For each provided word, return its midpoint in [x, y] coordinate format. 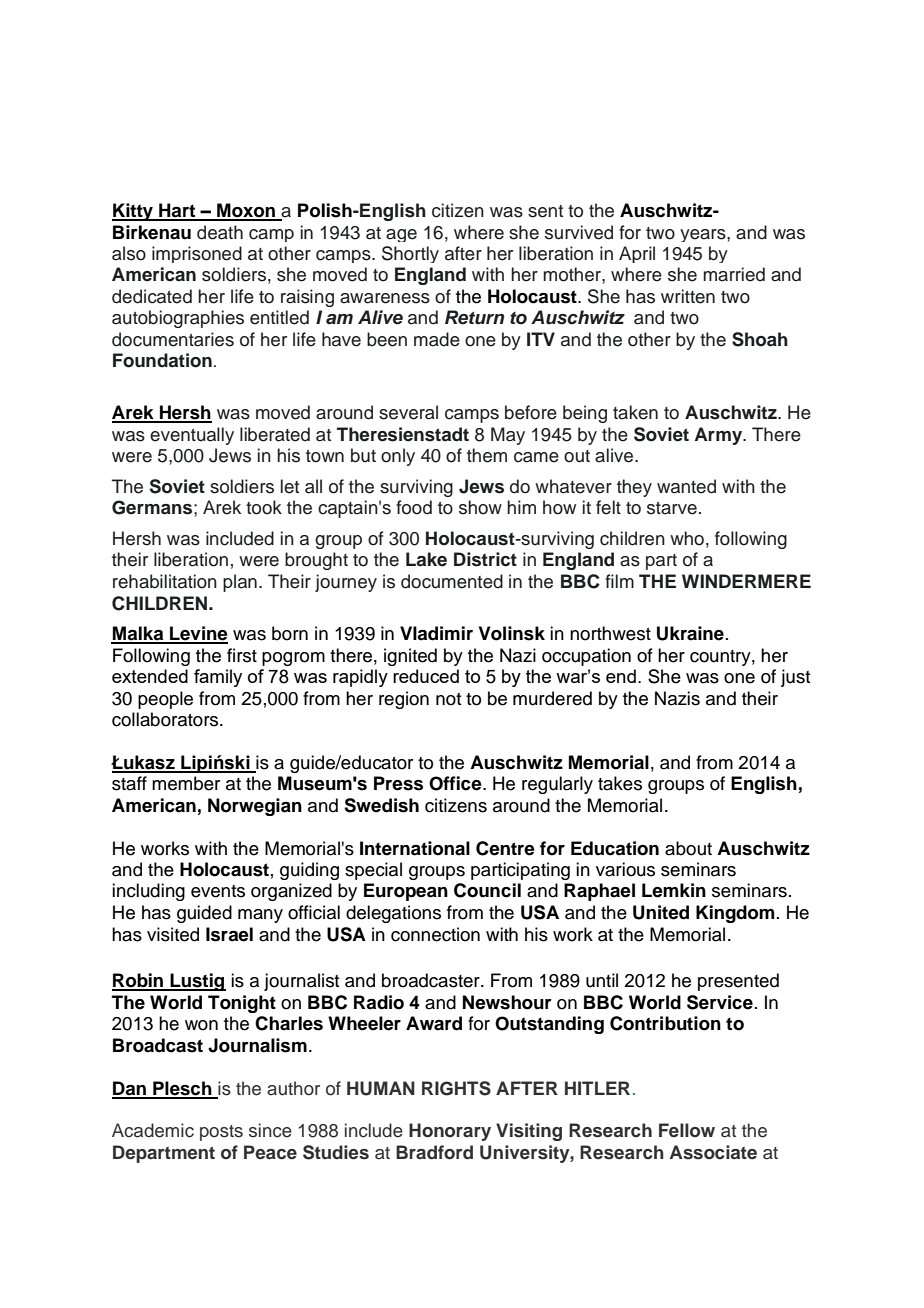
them [487, 455]
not [449, 699]
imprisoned [197, 254]
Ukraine [690, 633]
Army [719, 436]
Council [487, 890]
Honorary [450, 1132]
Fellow [687, 1130]
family [218, 678]
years [704, 235]
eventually [192, 436]
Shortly [410, 254]
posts [221, 1133]
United [661, 912]
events [218, 891]
